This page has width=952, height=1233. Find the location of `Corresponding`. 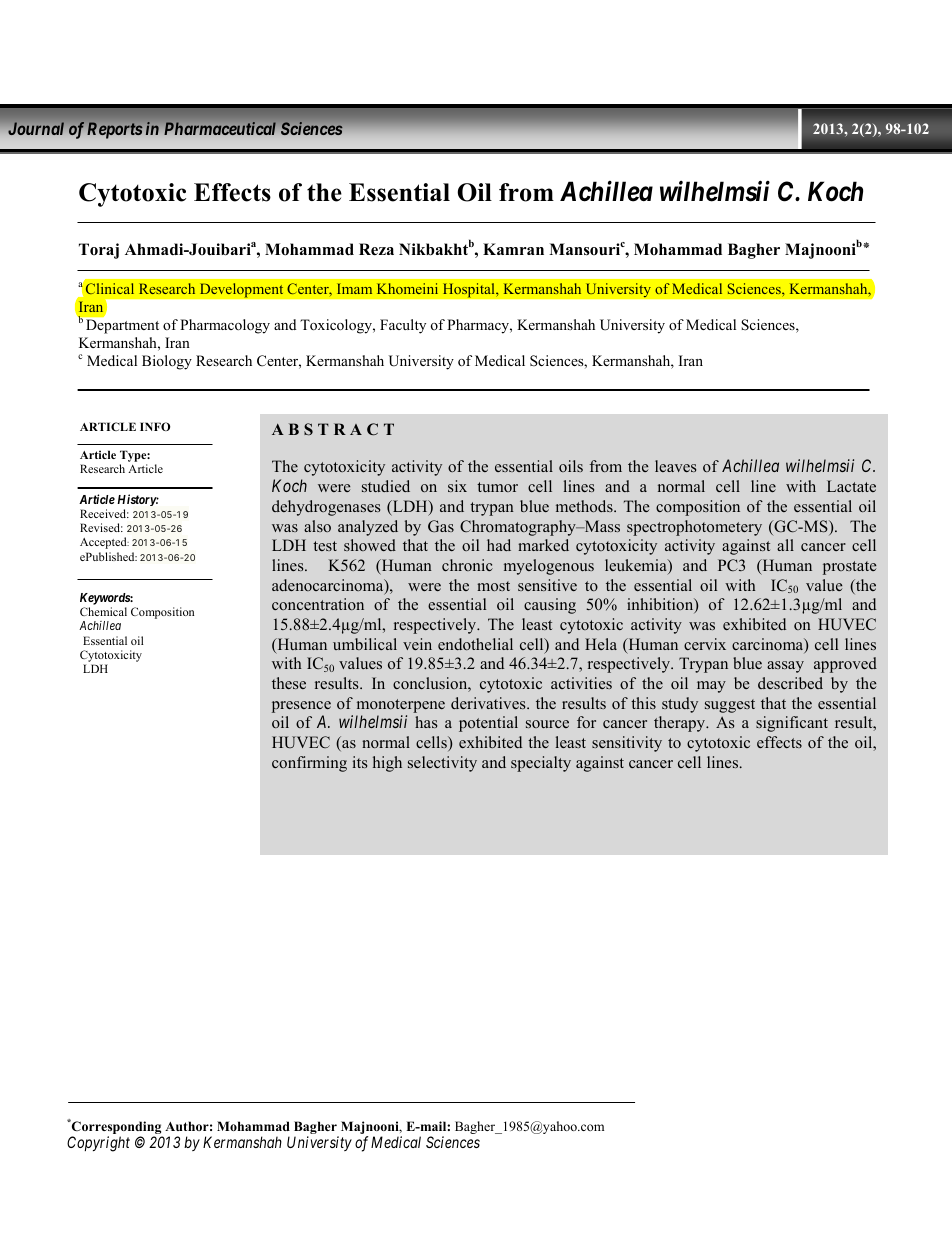

Corresponding is located at coordinates (116, 1128).
